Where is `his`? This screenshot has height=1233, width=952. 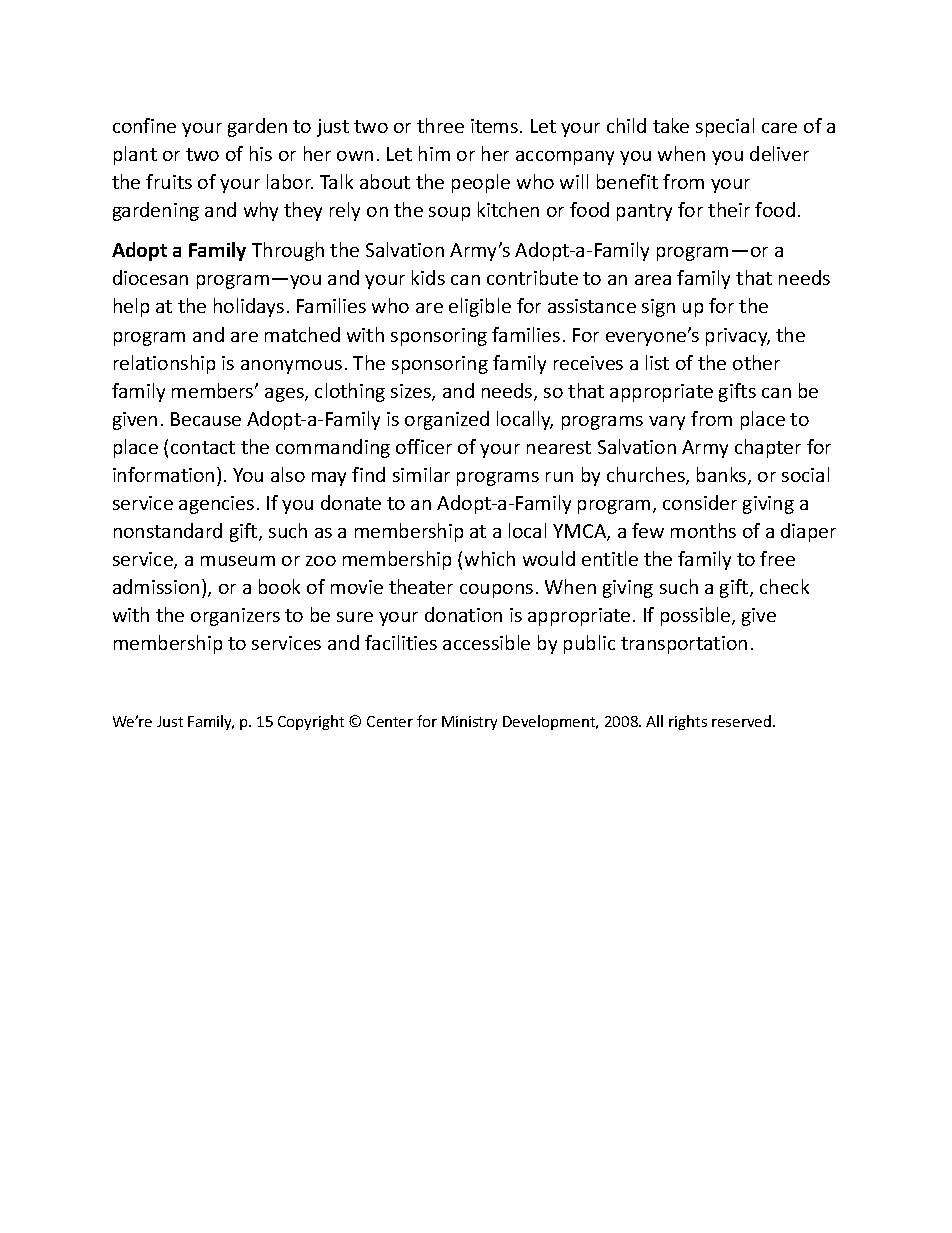
his is located at coordinates (261, 153).
